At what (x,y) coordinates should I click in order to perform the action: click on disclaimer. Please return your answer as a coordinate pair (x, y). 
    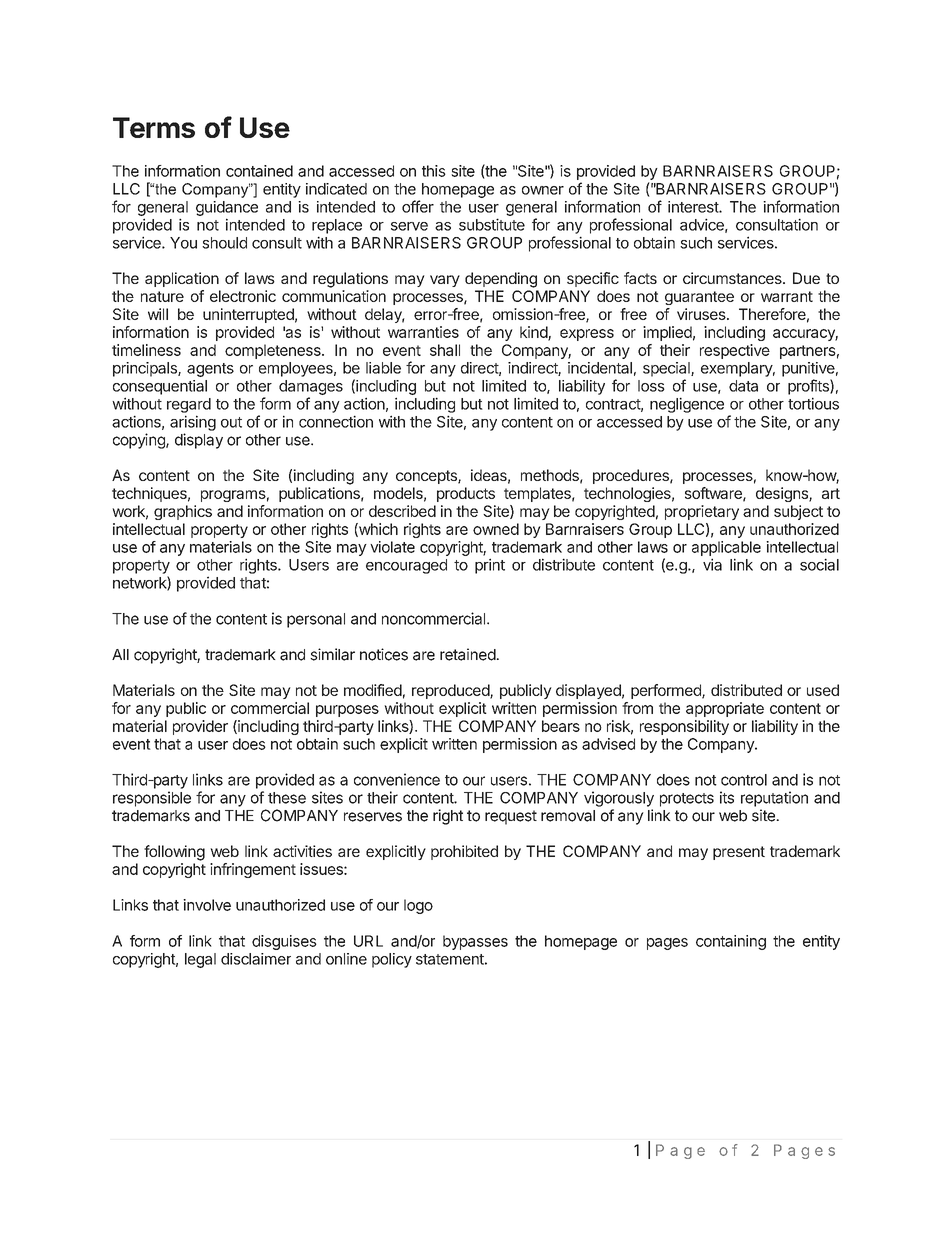
    Looking at the image, I should click on (256, 959).
